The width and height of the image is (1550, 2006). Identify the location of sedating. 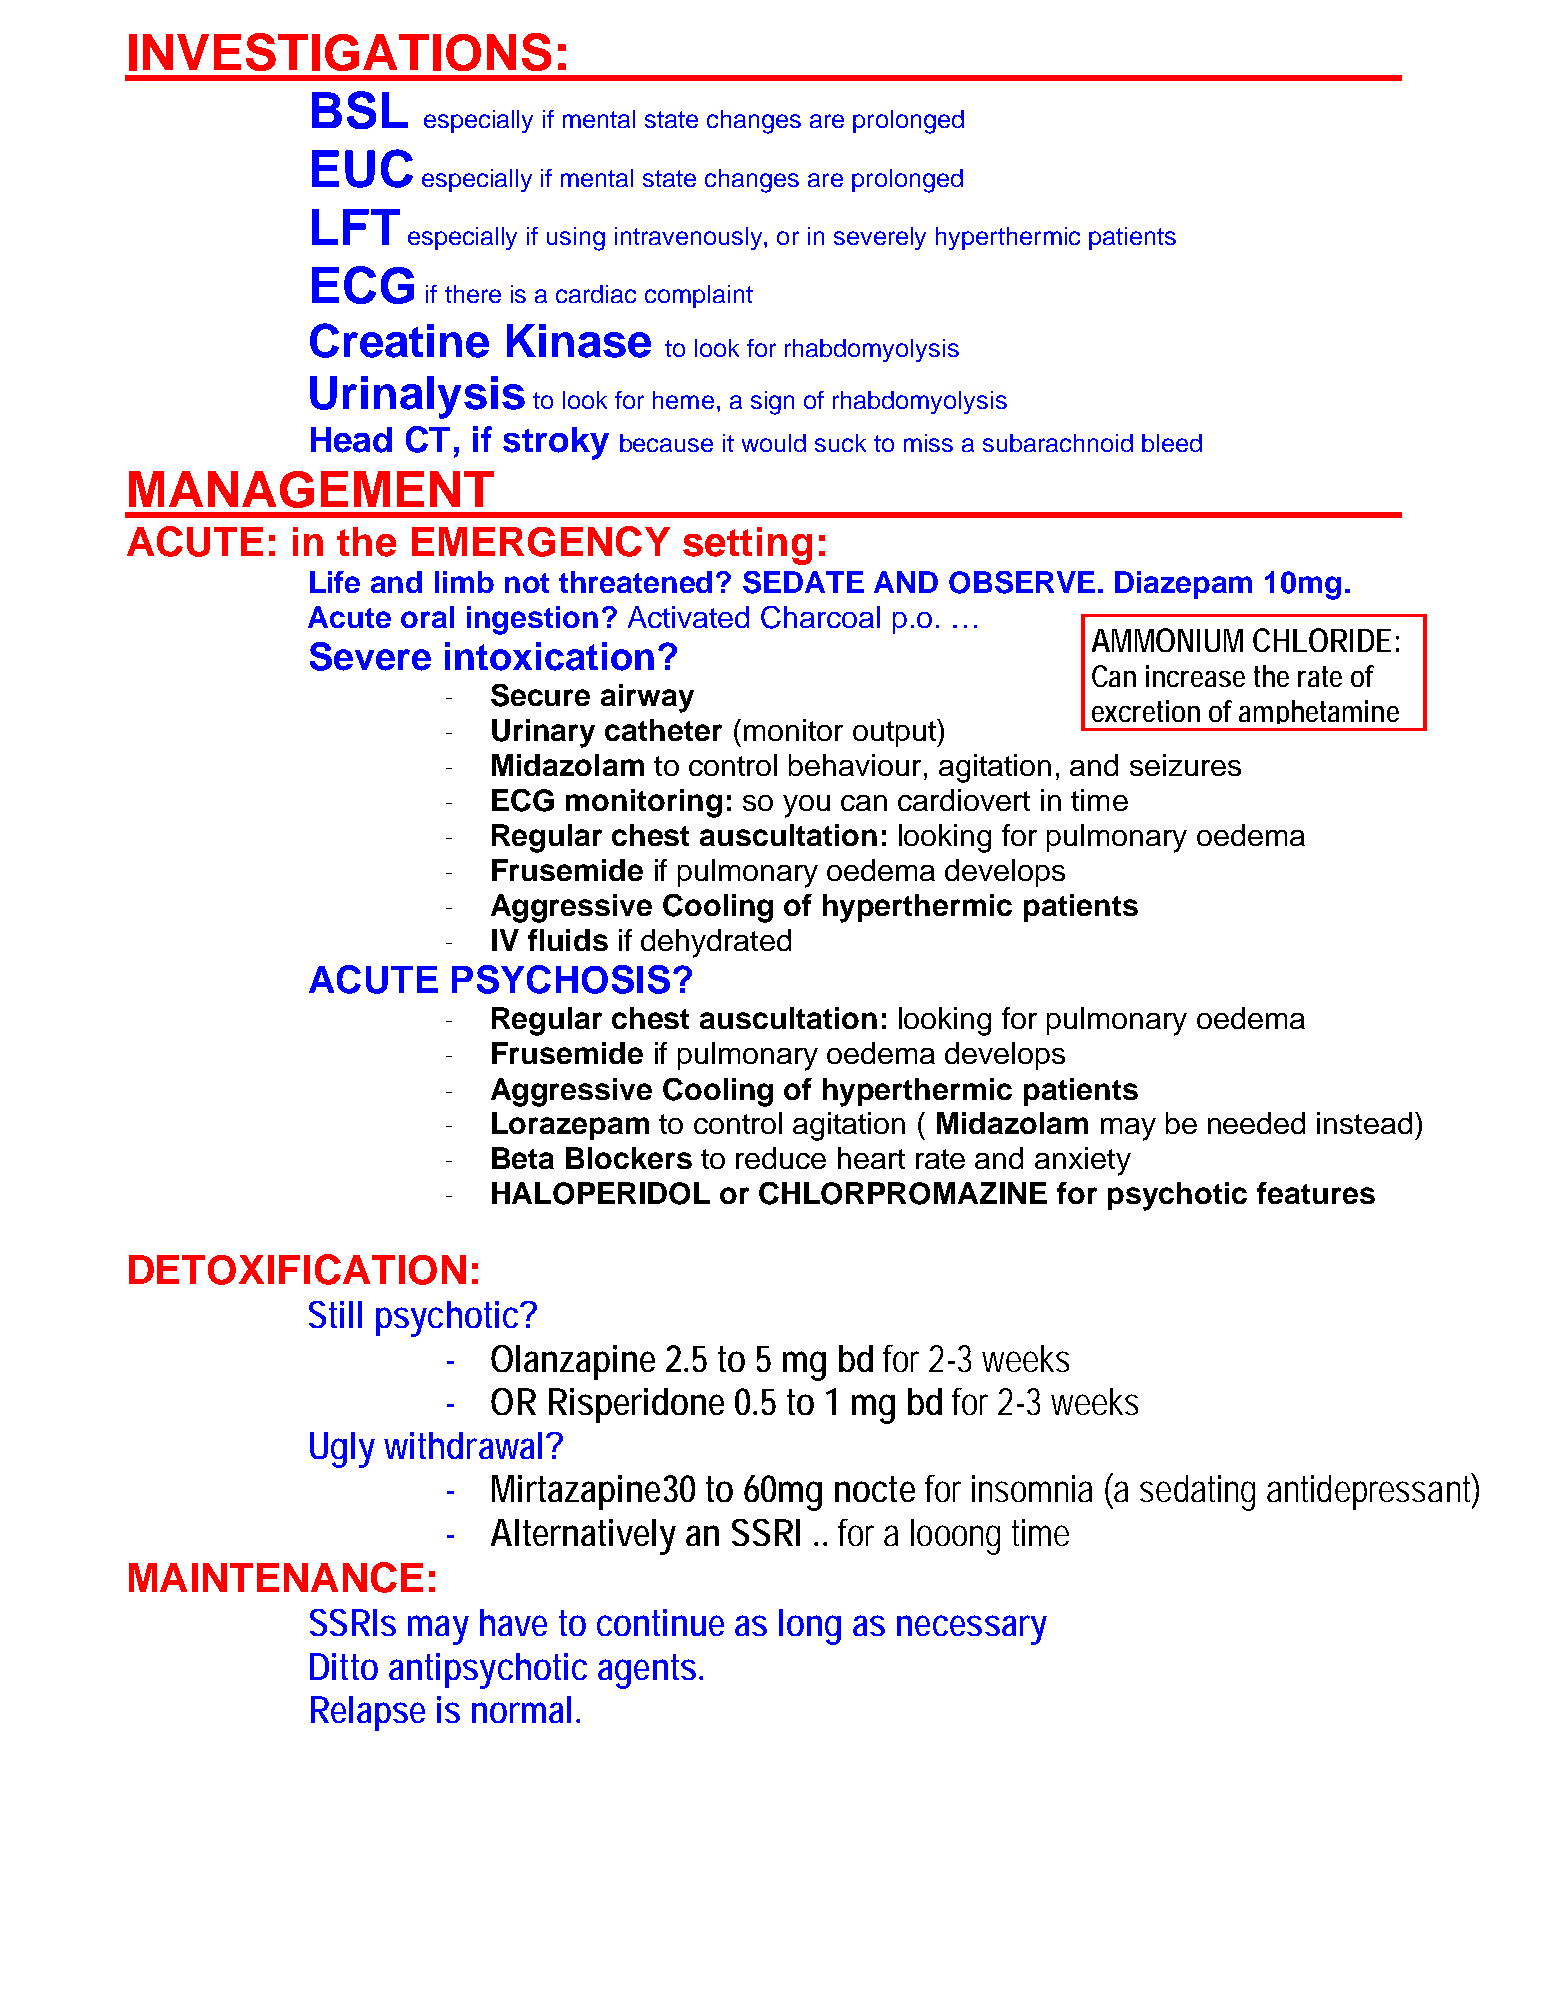
(1197, 1493).
